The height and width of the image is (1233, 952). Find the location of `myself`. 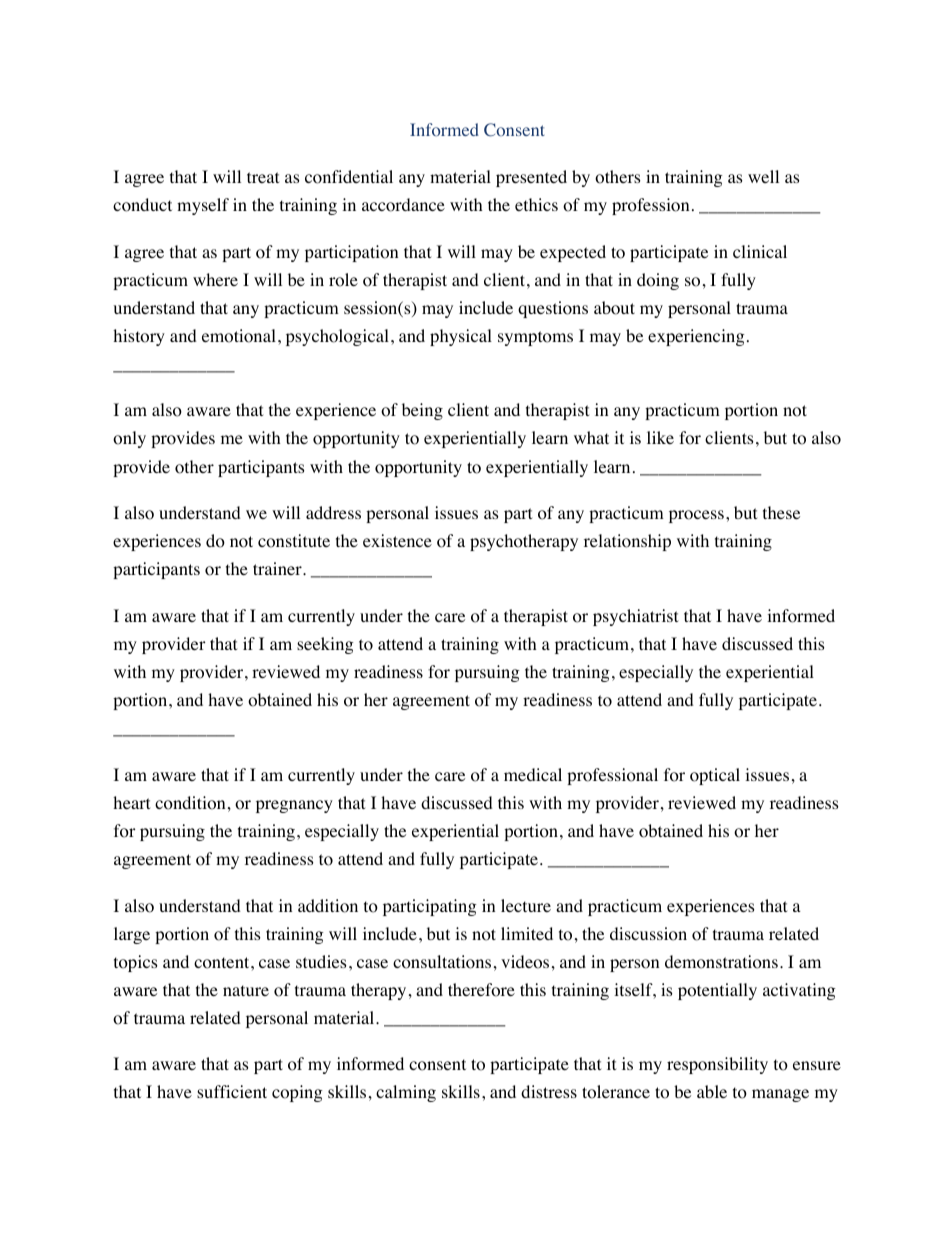

myself is located at coordinates (203, 206).
